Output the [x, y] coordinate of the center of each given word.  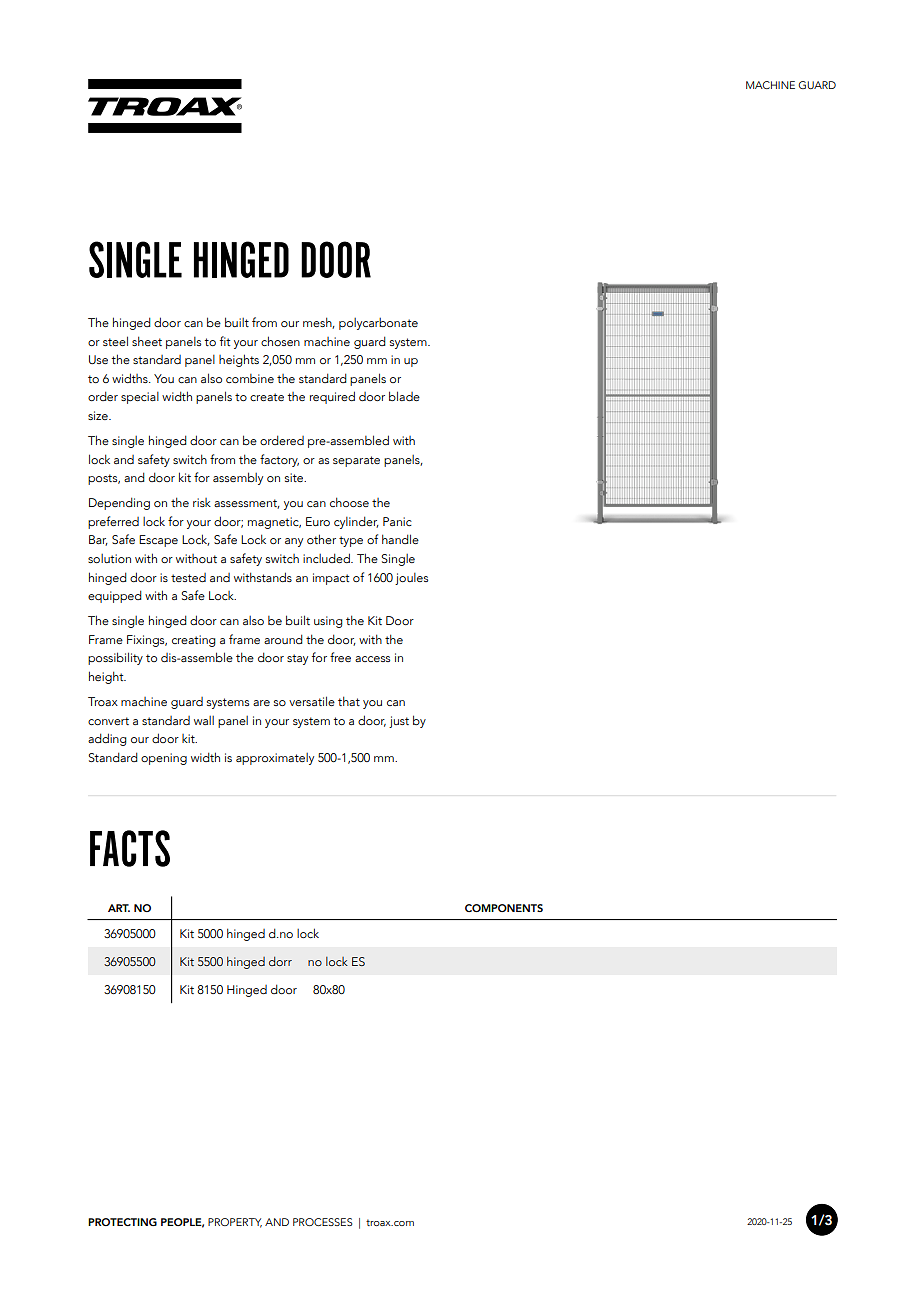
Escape [158, 541]
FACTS [130, 848]
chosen [280, 341]
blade [404, 396]
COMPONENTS [504, 908]
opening [164, 759]
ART [119, 908]
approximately [275, 759]
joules [411, 579]
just [399, 722]
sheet [147, 341]
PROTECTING [122, 1222]
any [294, 542]
